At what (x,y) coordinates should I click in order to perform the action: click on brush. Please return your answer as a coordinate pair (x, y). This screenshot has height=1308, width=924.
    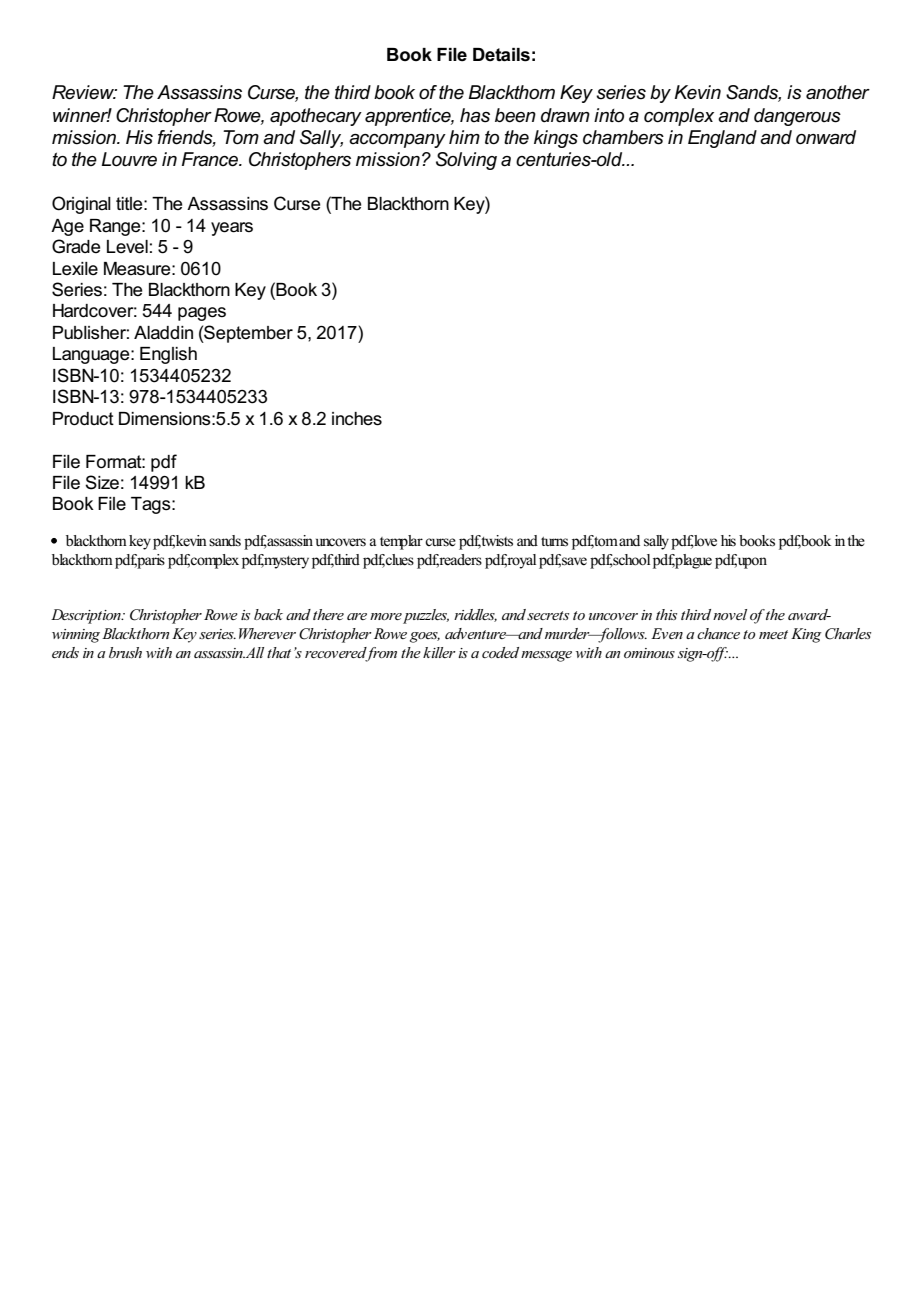
    Looking at the image, I should click on (125, 652).
